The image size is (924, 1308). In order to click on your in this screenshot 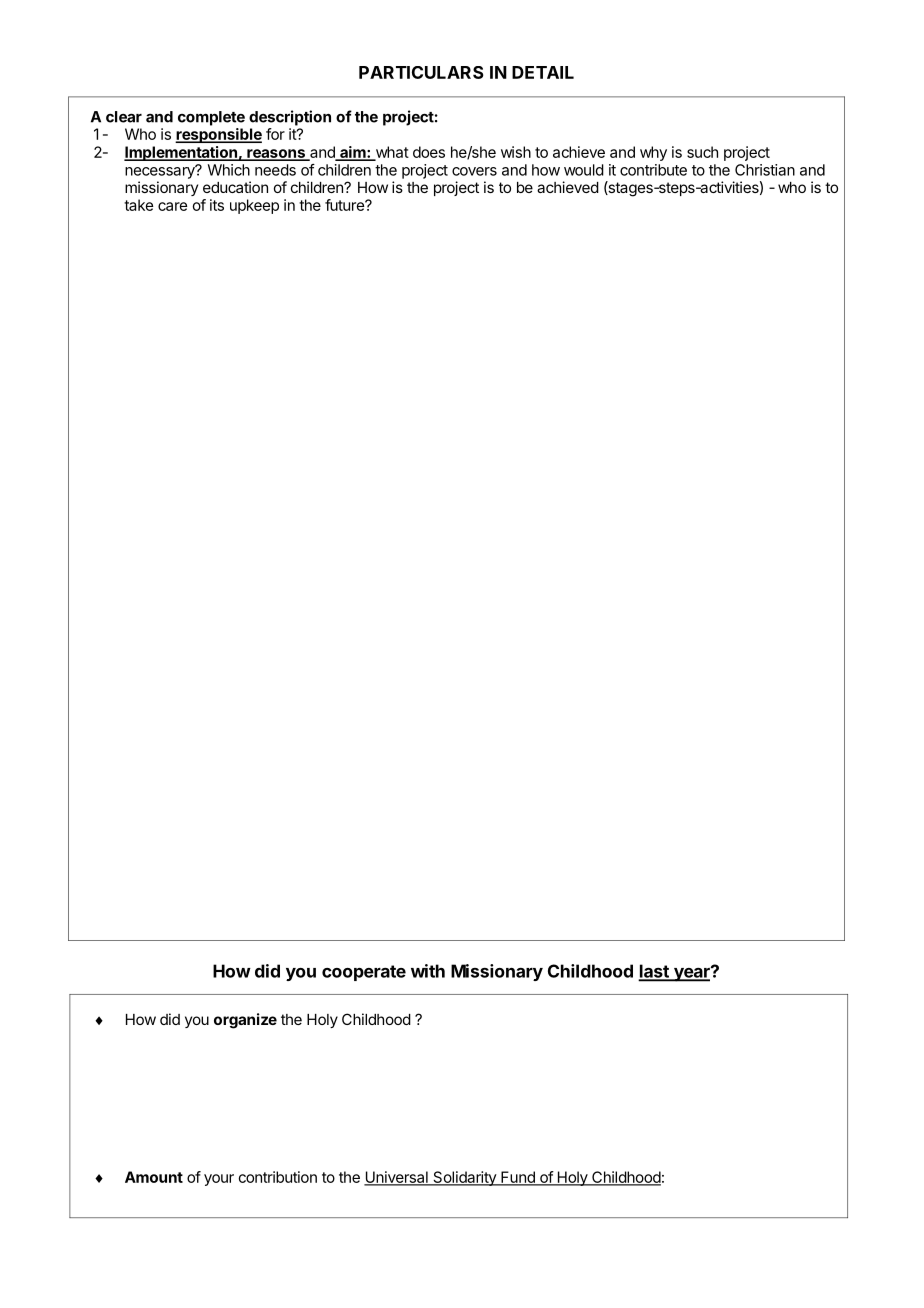, I will do `click(219, 1180)`.
